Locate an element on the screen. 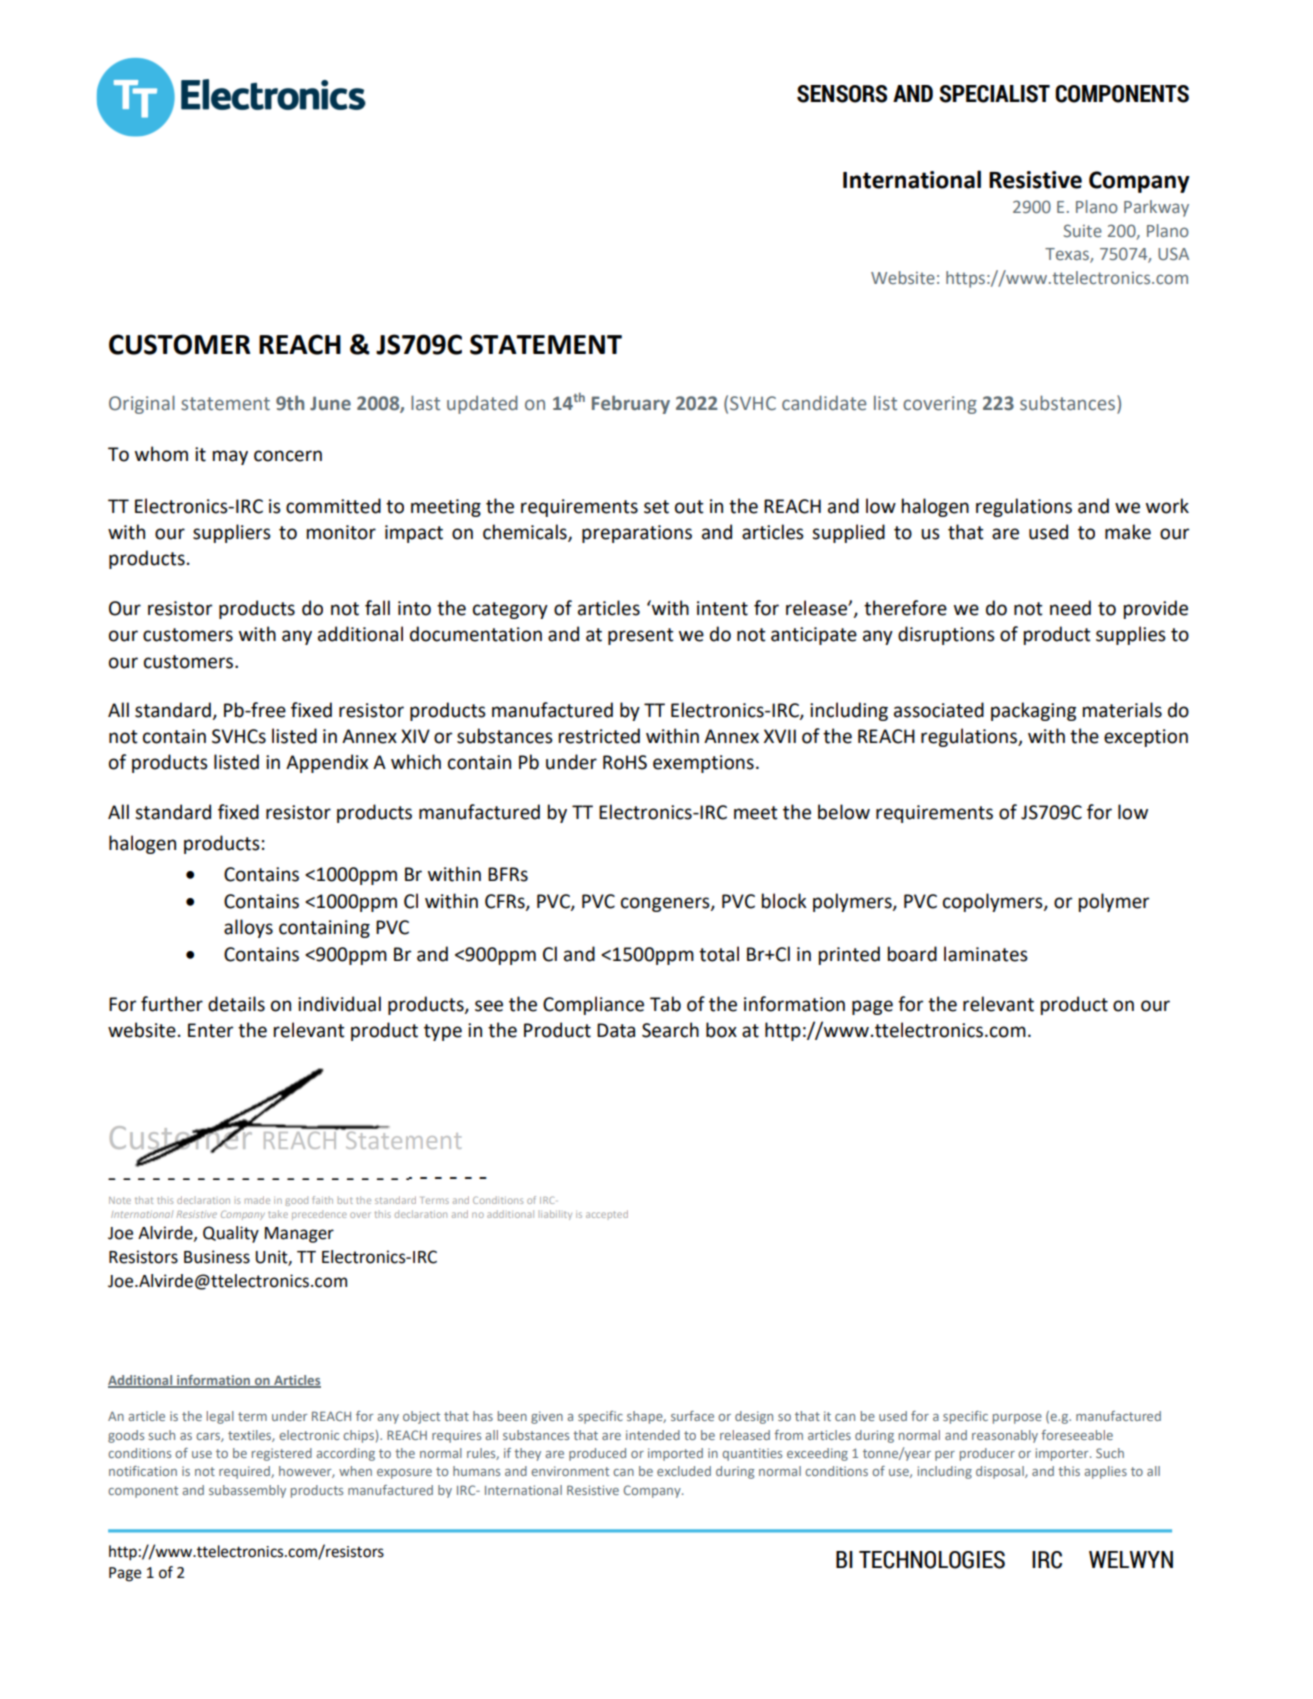  make is located at coordinates (1128, 532).
